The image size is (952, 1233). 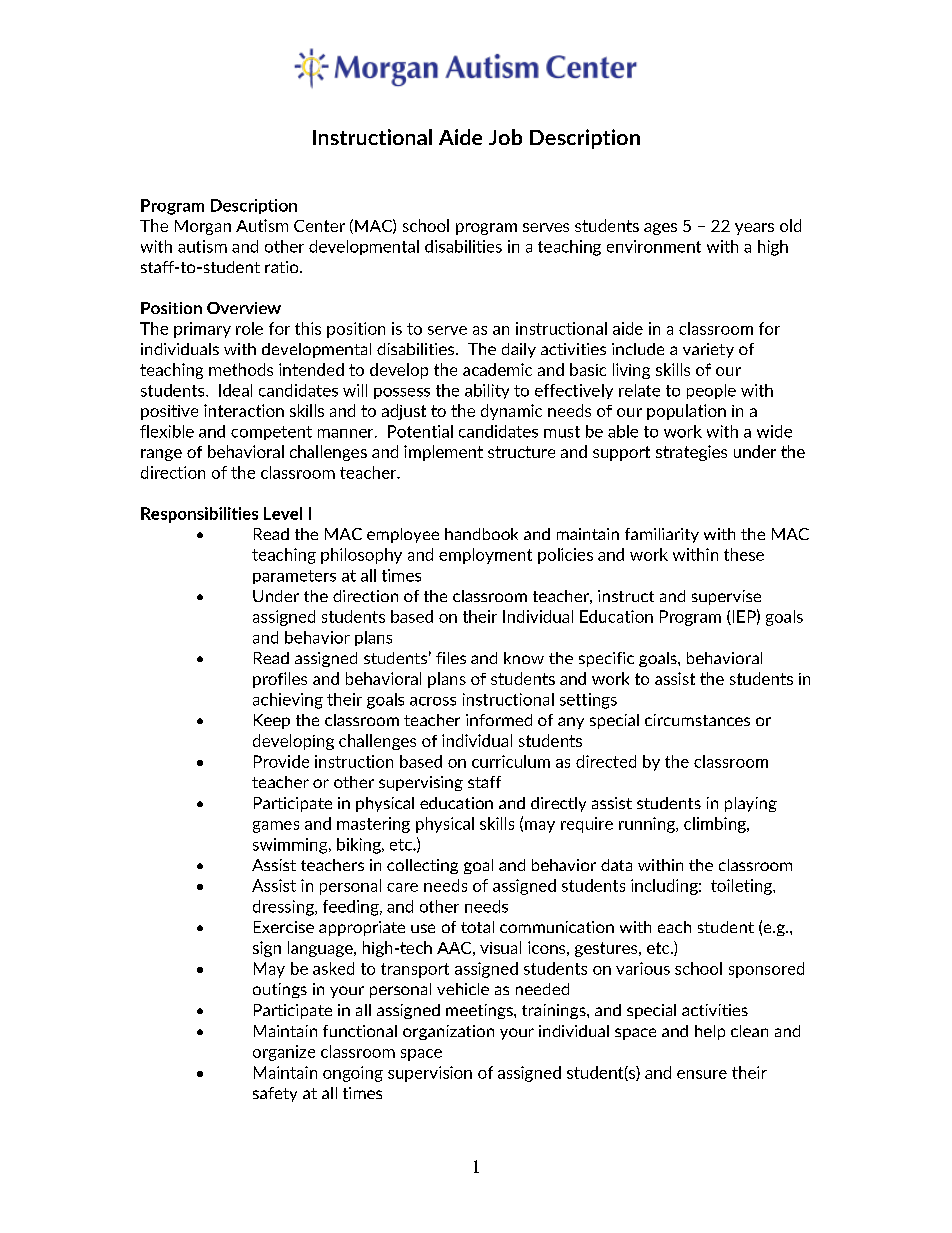 I want to click on ensure, so click(x=702, y=1074).
